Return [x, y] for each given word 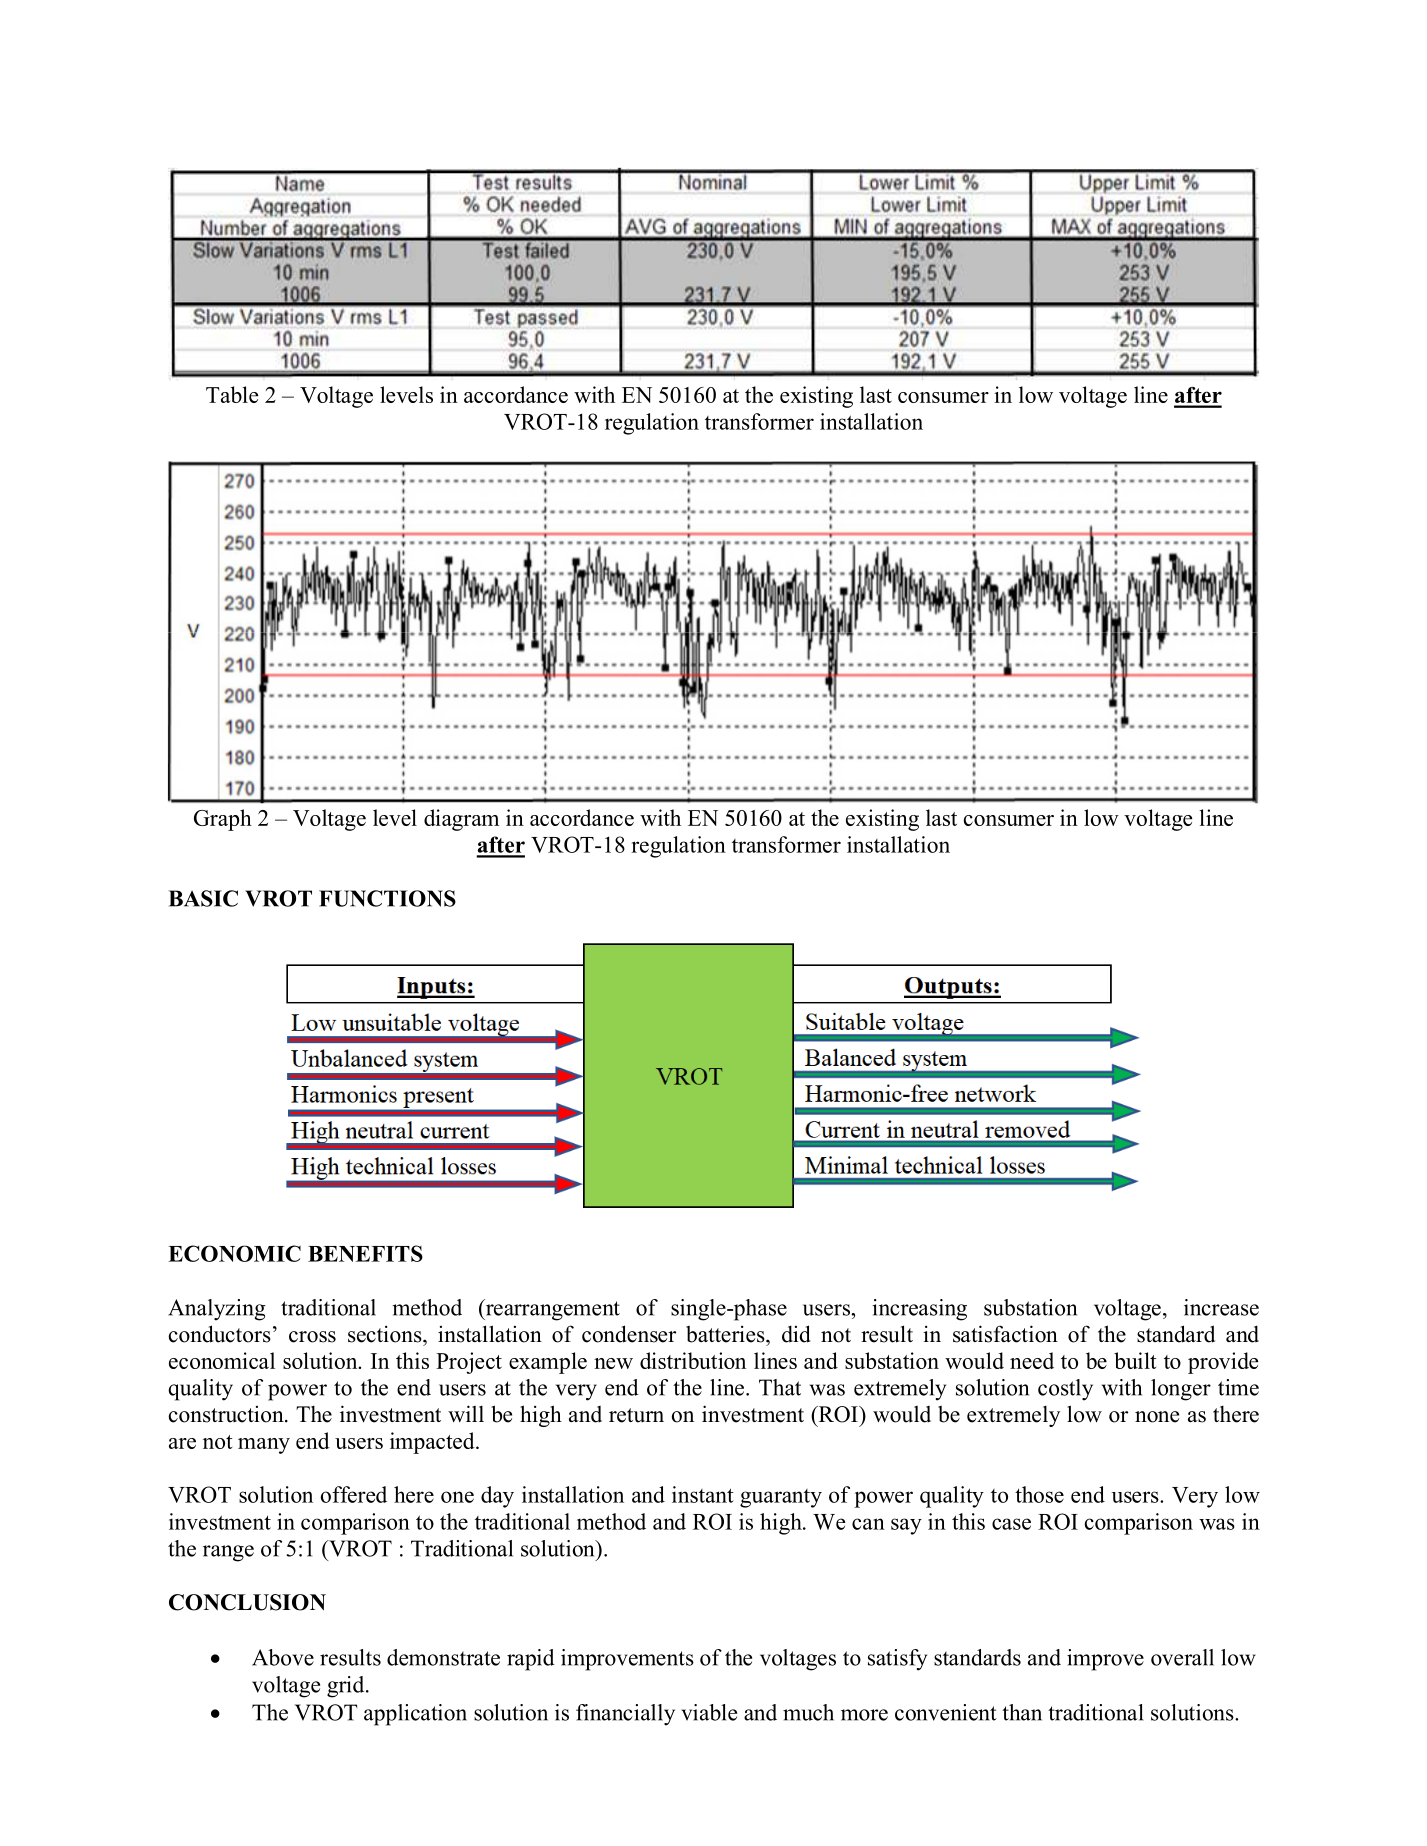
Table [232, 394]
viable [709, 1712]
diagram [461, 820]
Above [283, 1657]
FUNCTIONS [387, 898]
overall [1182, 1657]
